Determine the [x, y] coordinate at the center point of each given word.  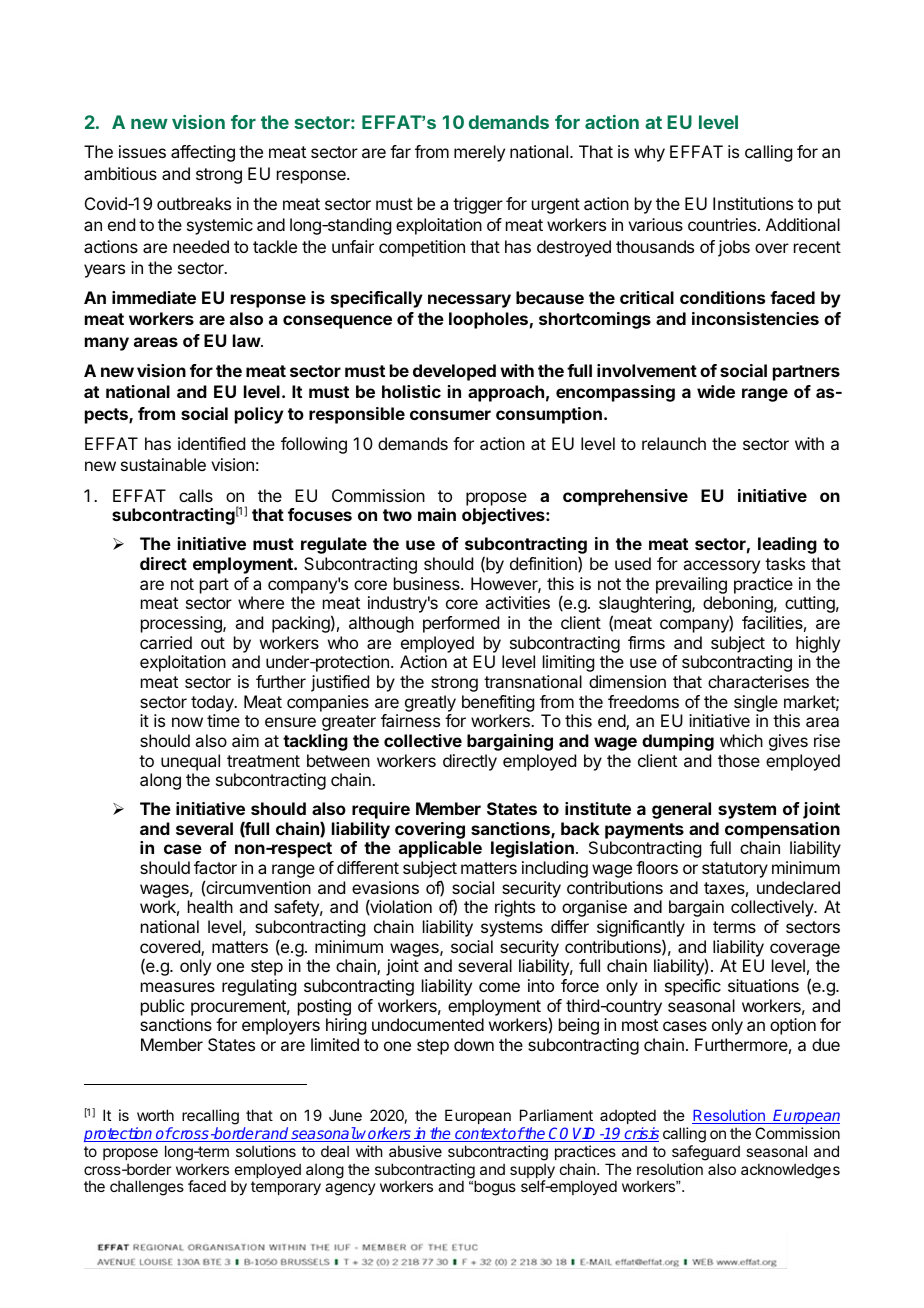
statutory [735, 870]
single [756, 703]
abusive [415, 1151]
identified [211, 443]
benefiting [498, 703]
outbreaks [194, 203]
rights [515, 908]
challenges [147, 1188]
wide [716, 391]
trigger [478, 205]
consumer [450, 415]
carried [166, 642]
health [210, 906]
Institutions [753, 203]
